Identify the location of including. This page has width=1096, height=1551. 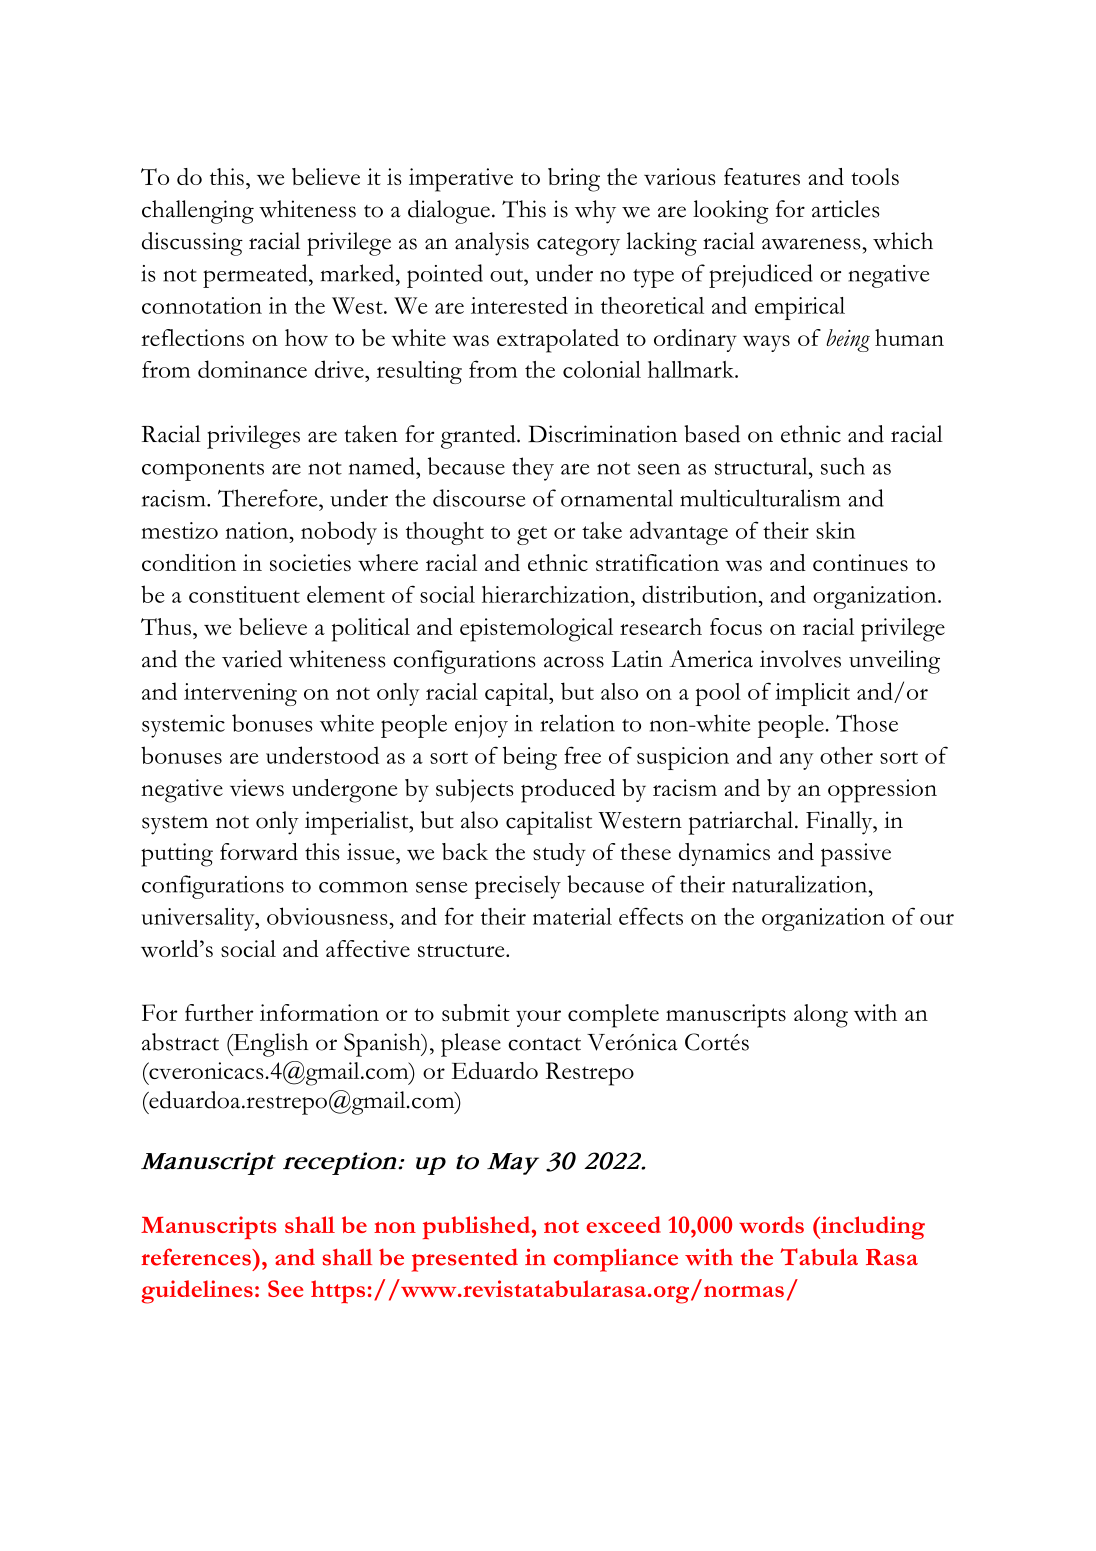
(872, 1228).
